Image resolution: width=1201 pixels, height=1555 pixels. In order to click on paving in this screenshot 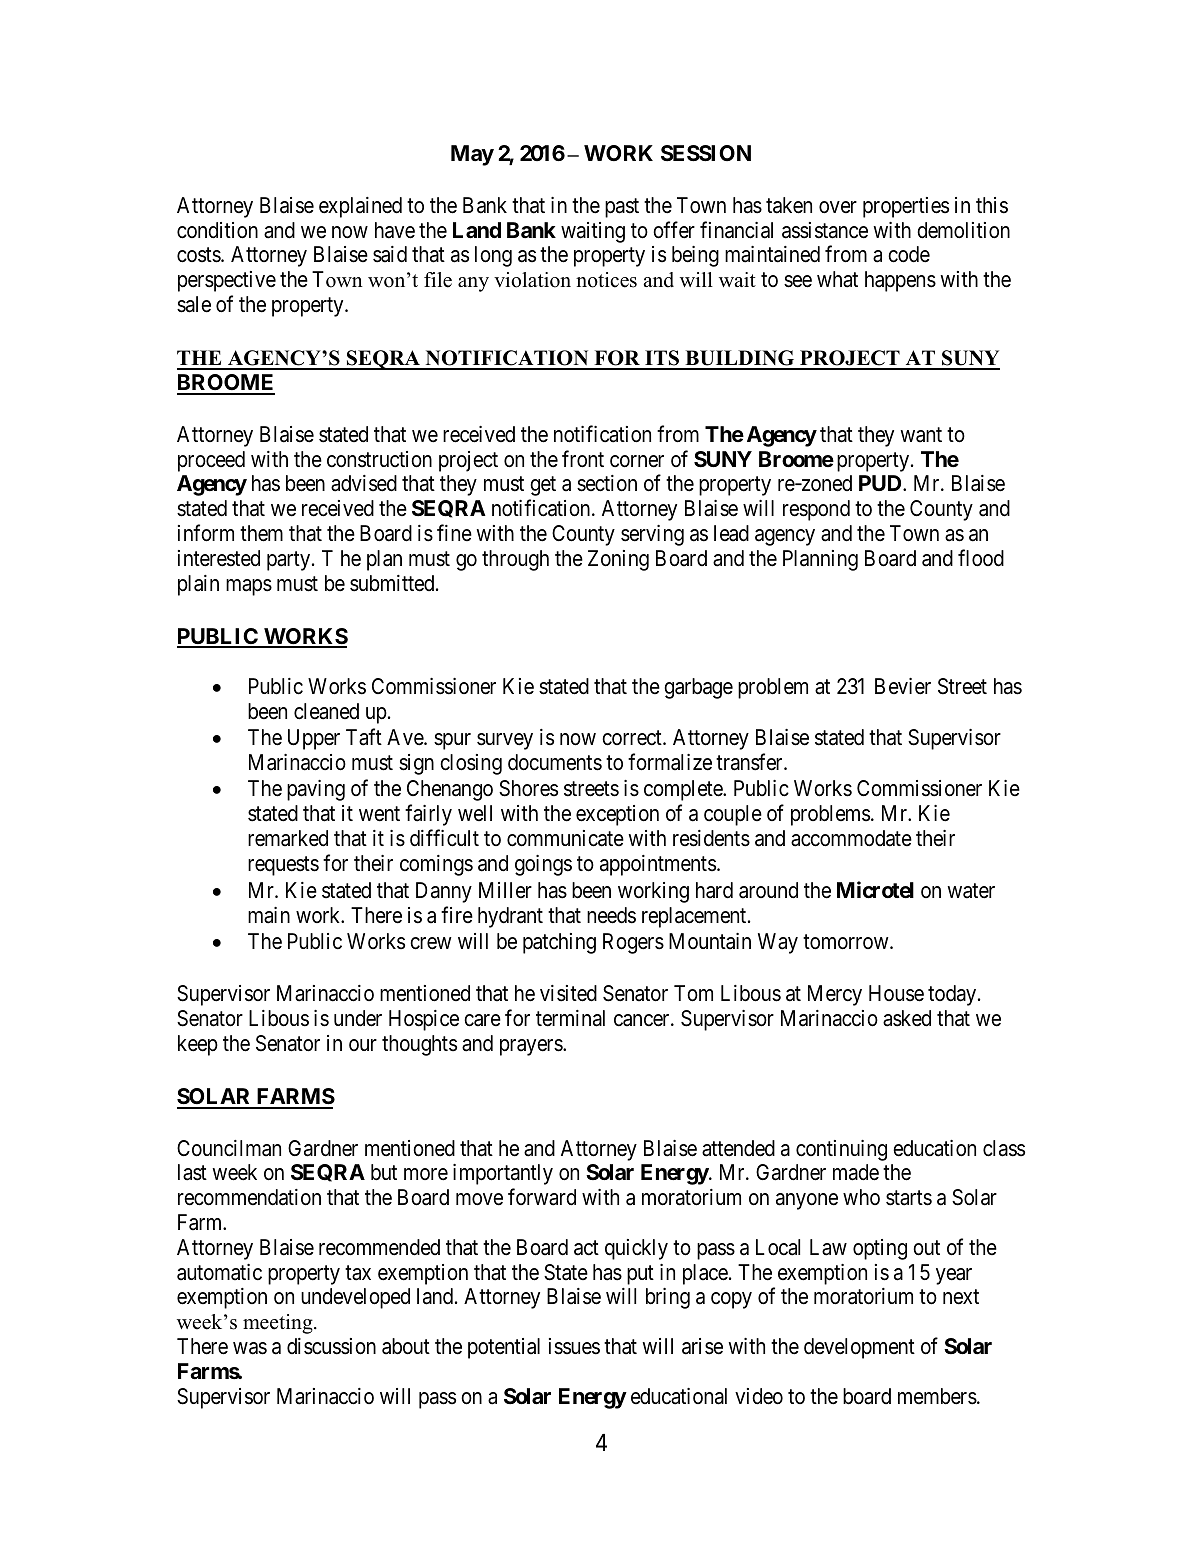, I will do `click(316, 790)`.
